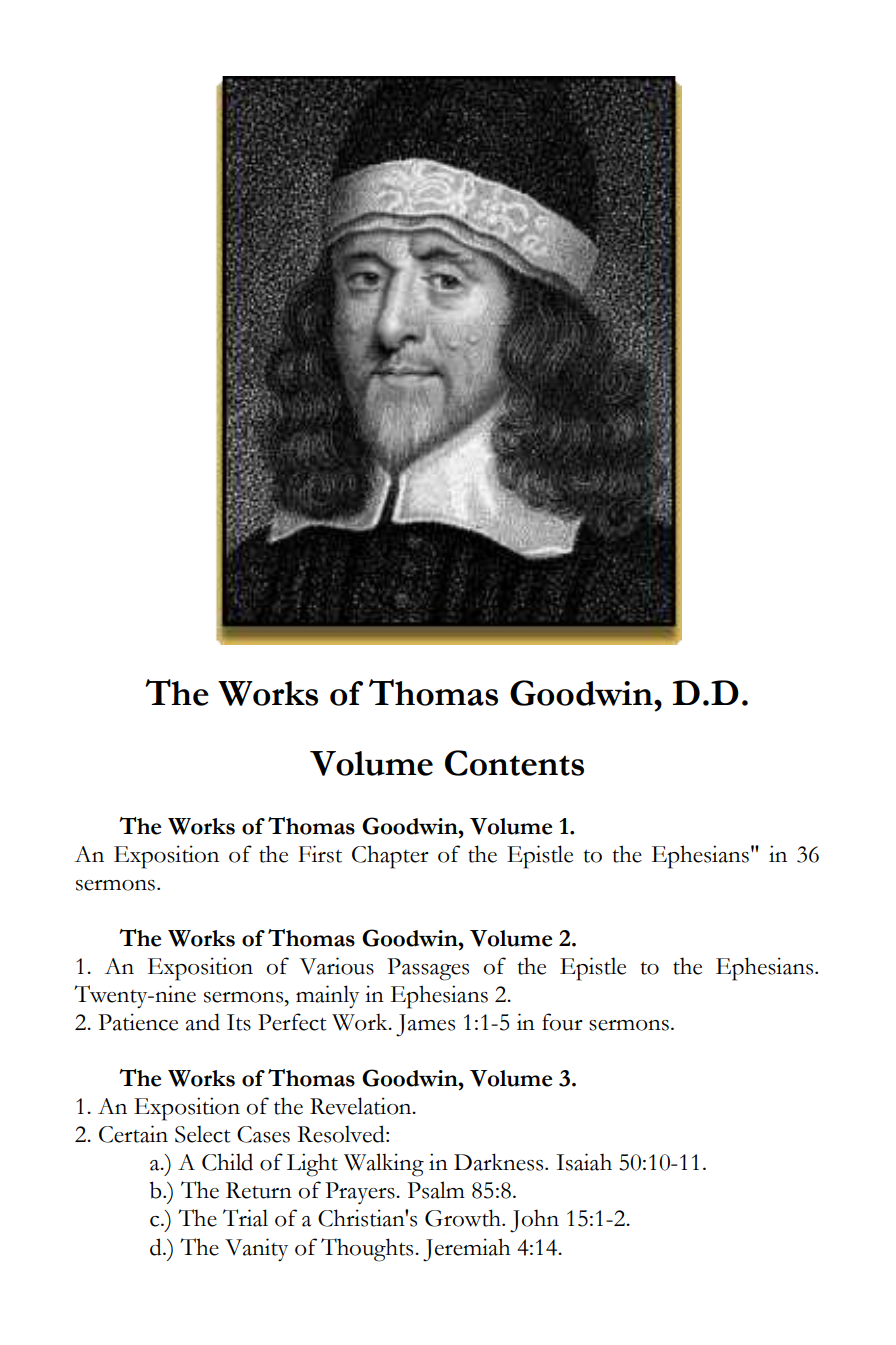  I want to click on Contents, so click(514, 763).
